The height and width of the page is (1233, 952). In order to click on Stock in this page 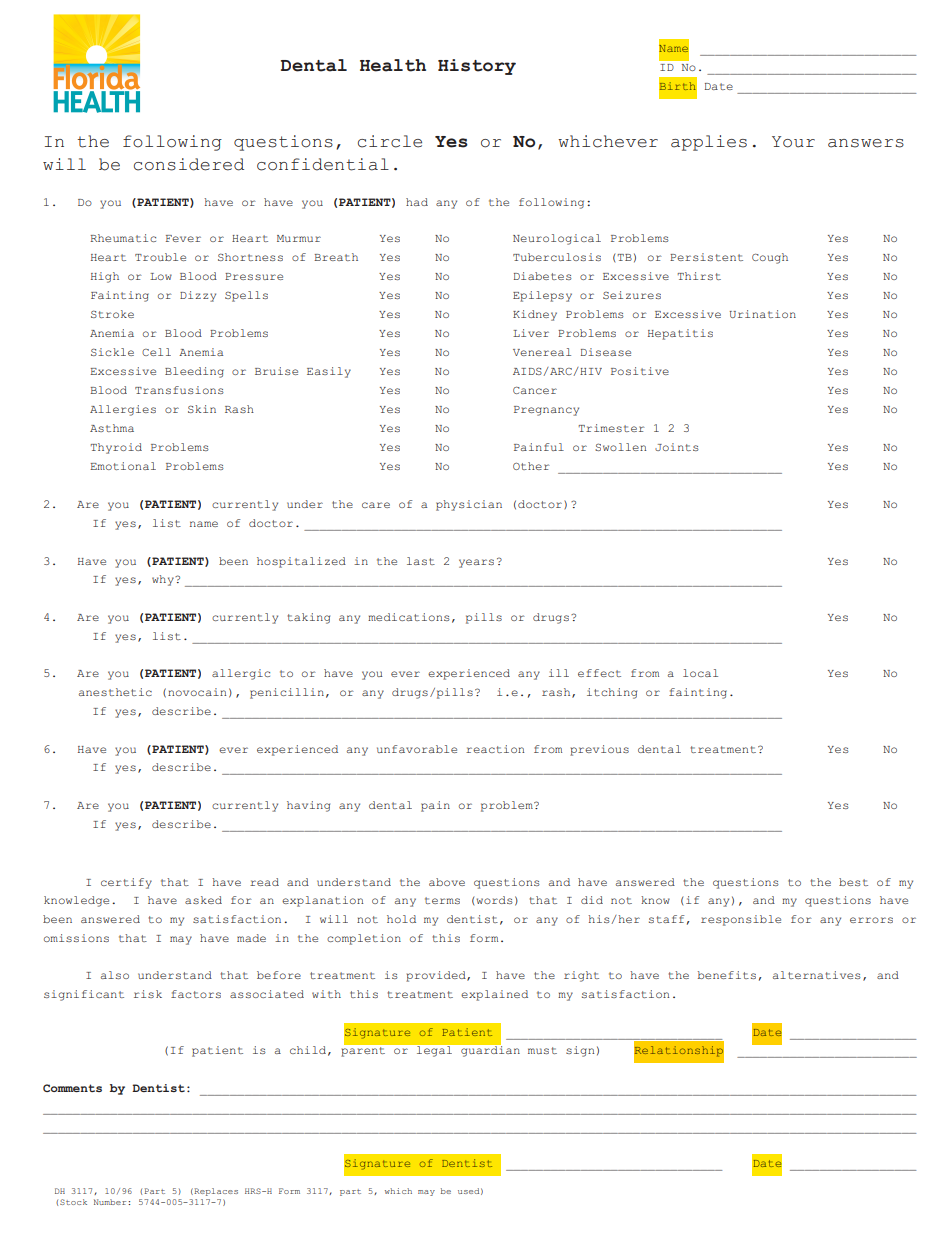, I will do `click(73, 1202)`.
